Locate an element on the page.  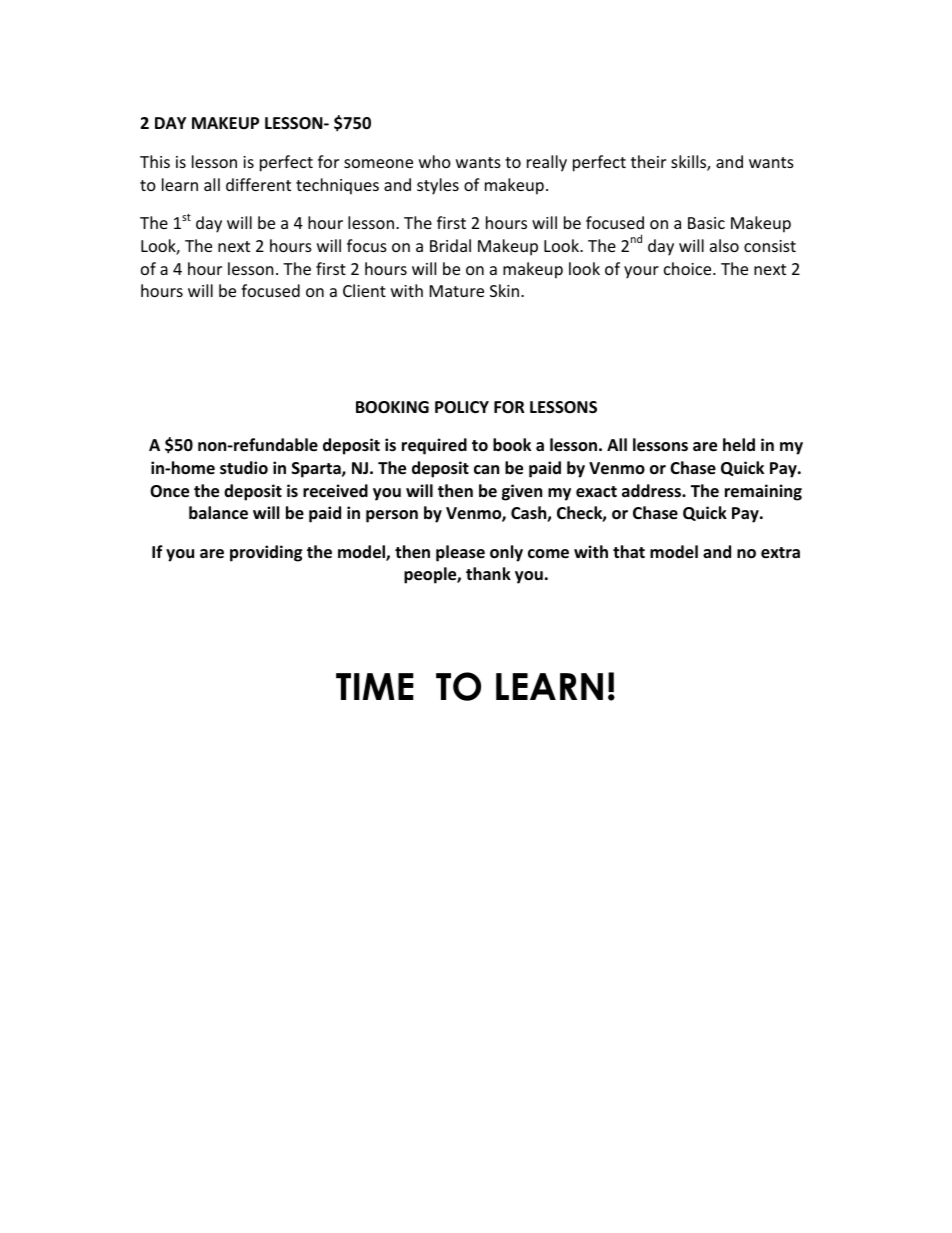
POLICY is located at coordinates (462, 407).
